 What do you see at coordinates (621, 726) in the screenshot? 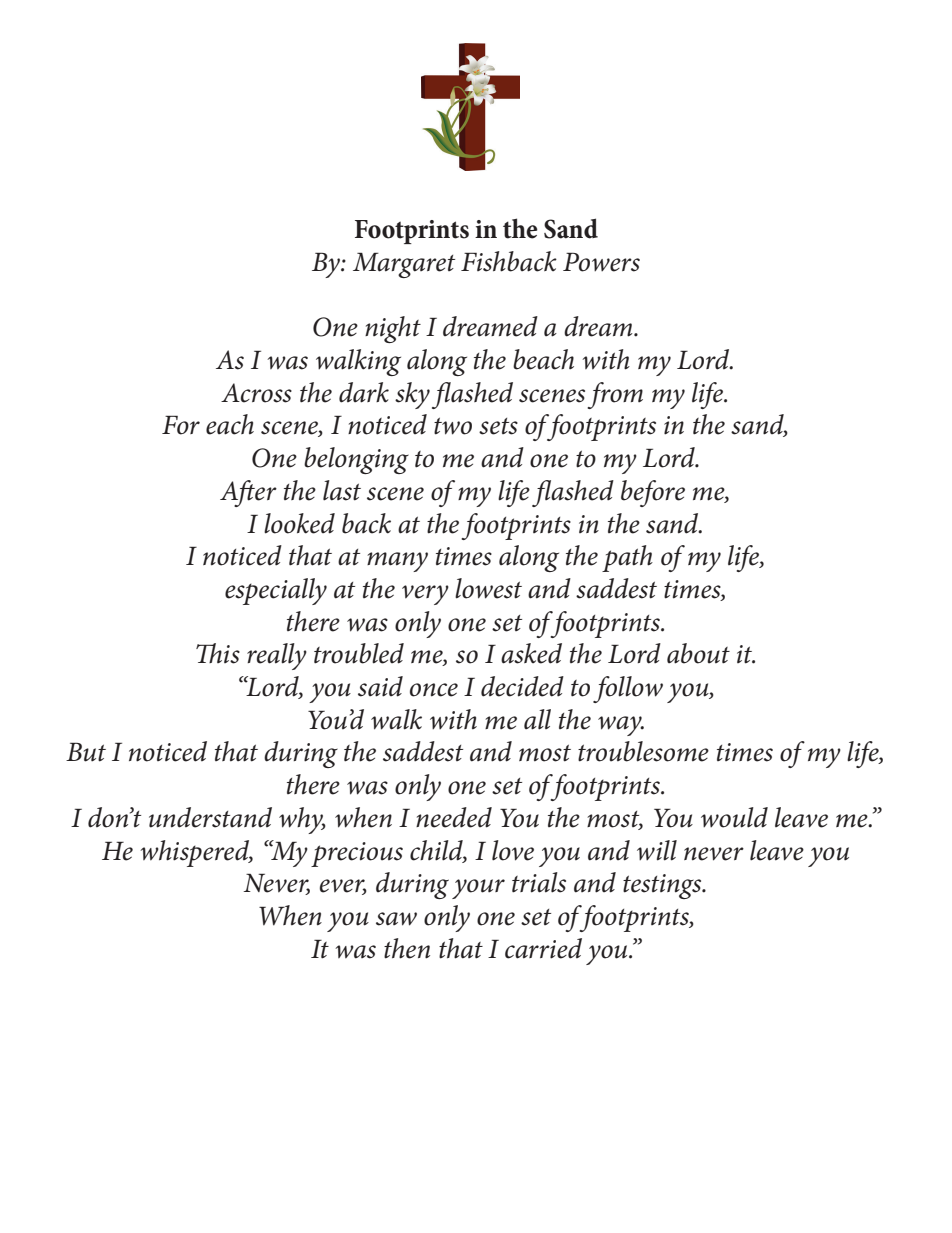
I see `way` at bounding box center [621, 726].
